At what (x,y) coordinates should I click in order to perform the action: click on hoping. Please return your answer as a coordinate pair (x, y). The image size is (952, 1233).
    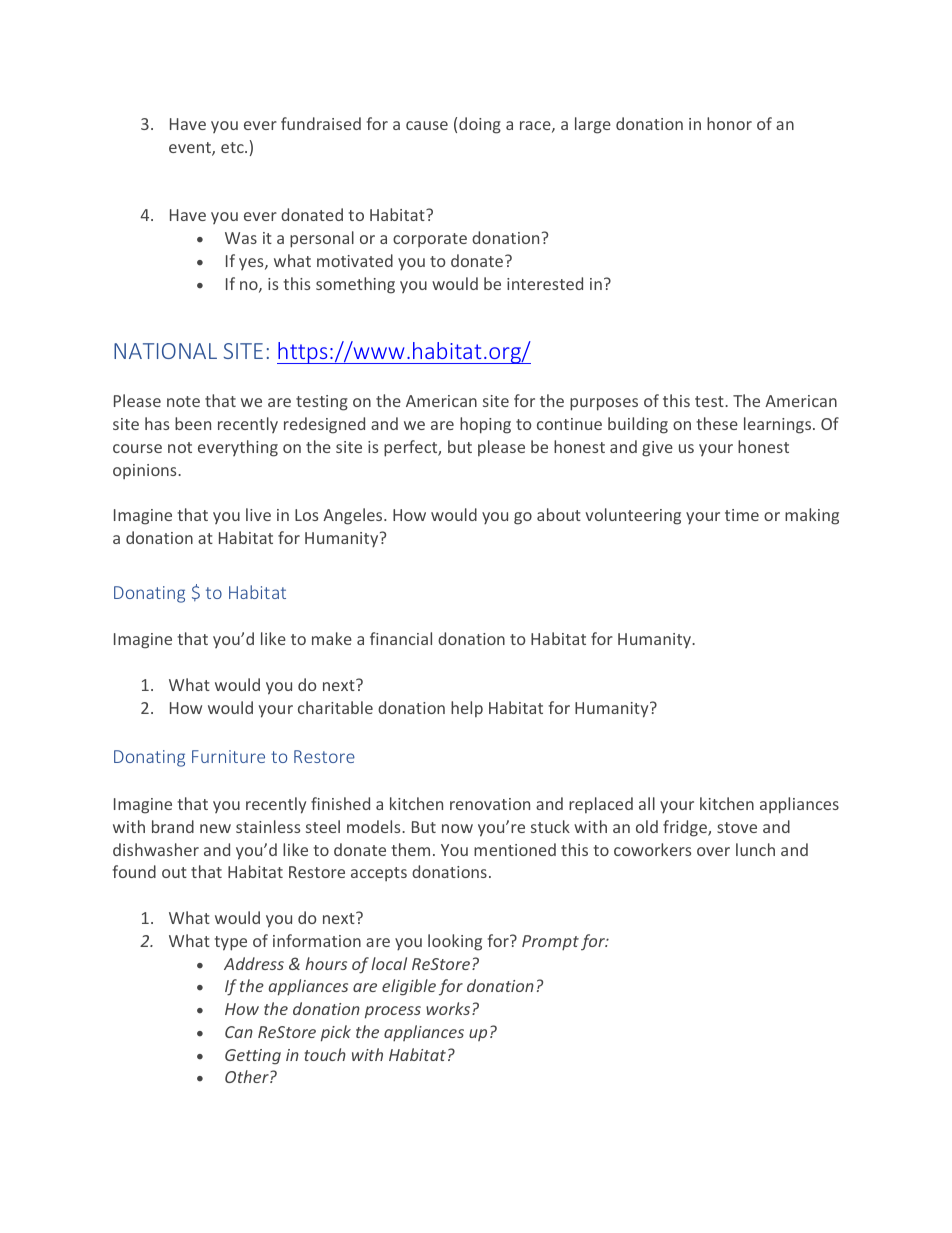
    Looking at the image, I should click on (485, 425).
